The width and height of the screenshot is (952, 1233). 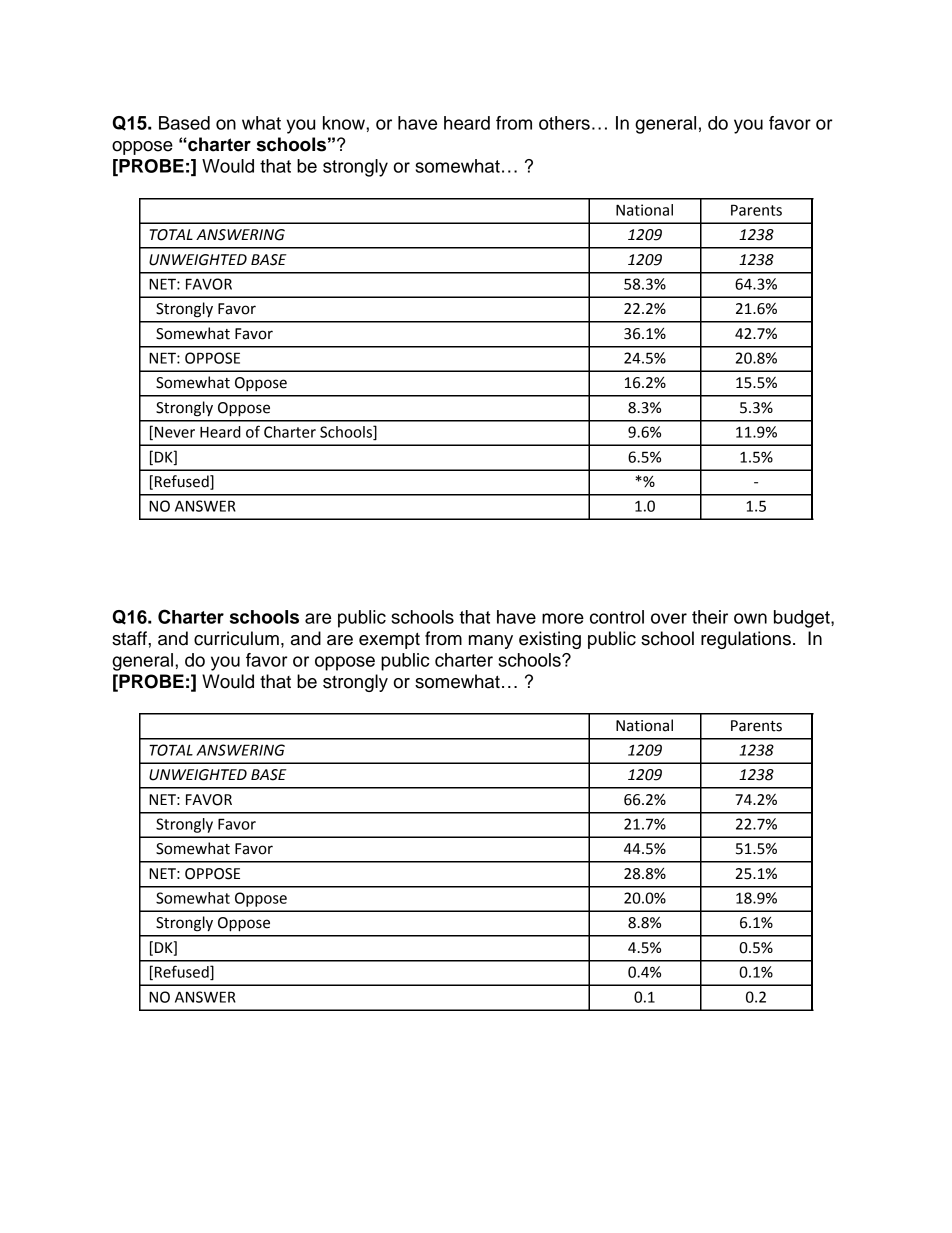 I want to click on own, so click(x=750, y=618).
